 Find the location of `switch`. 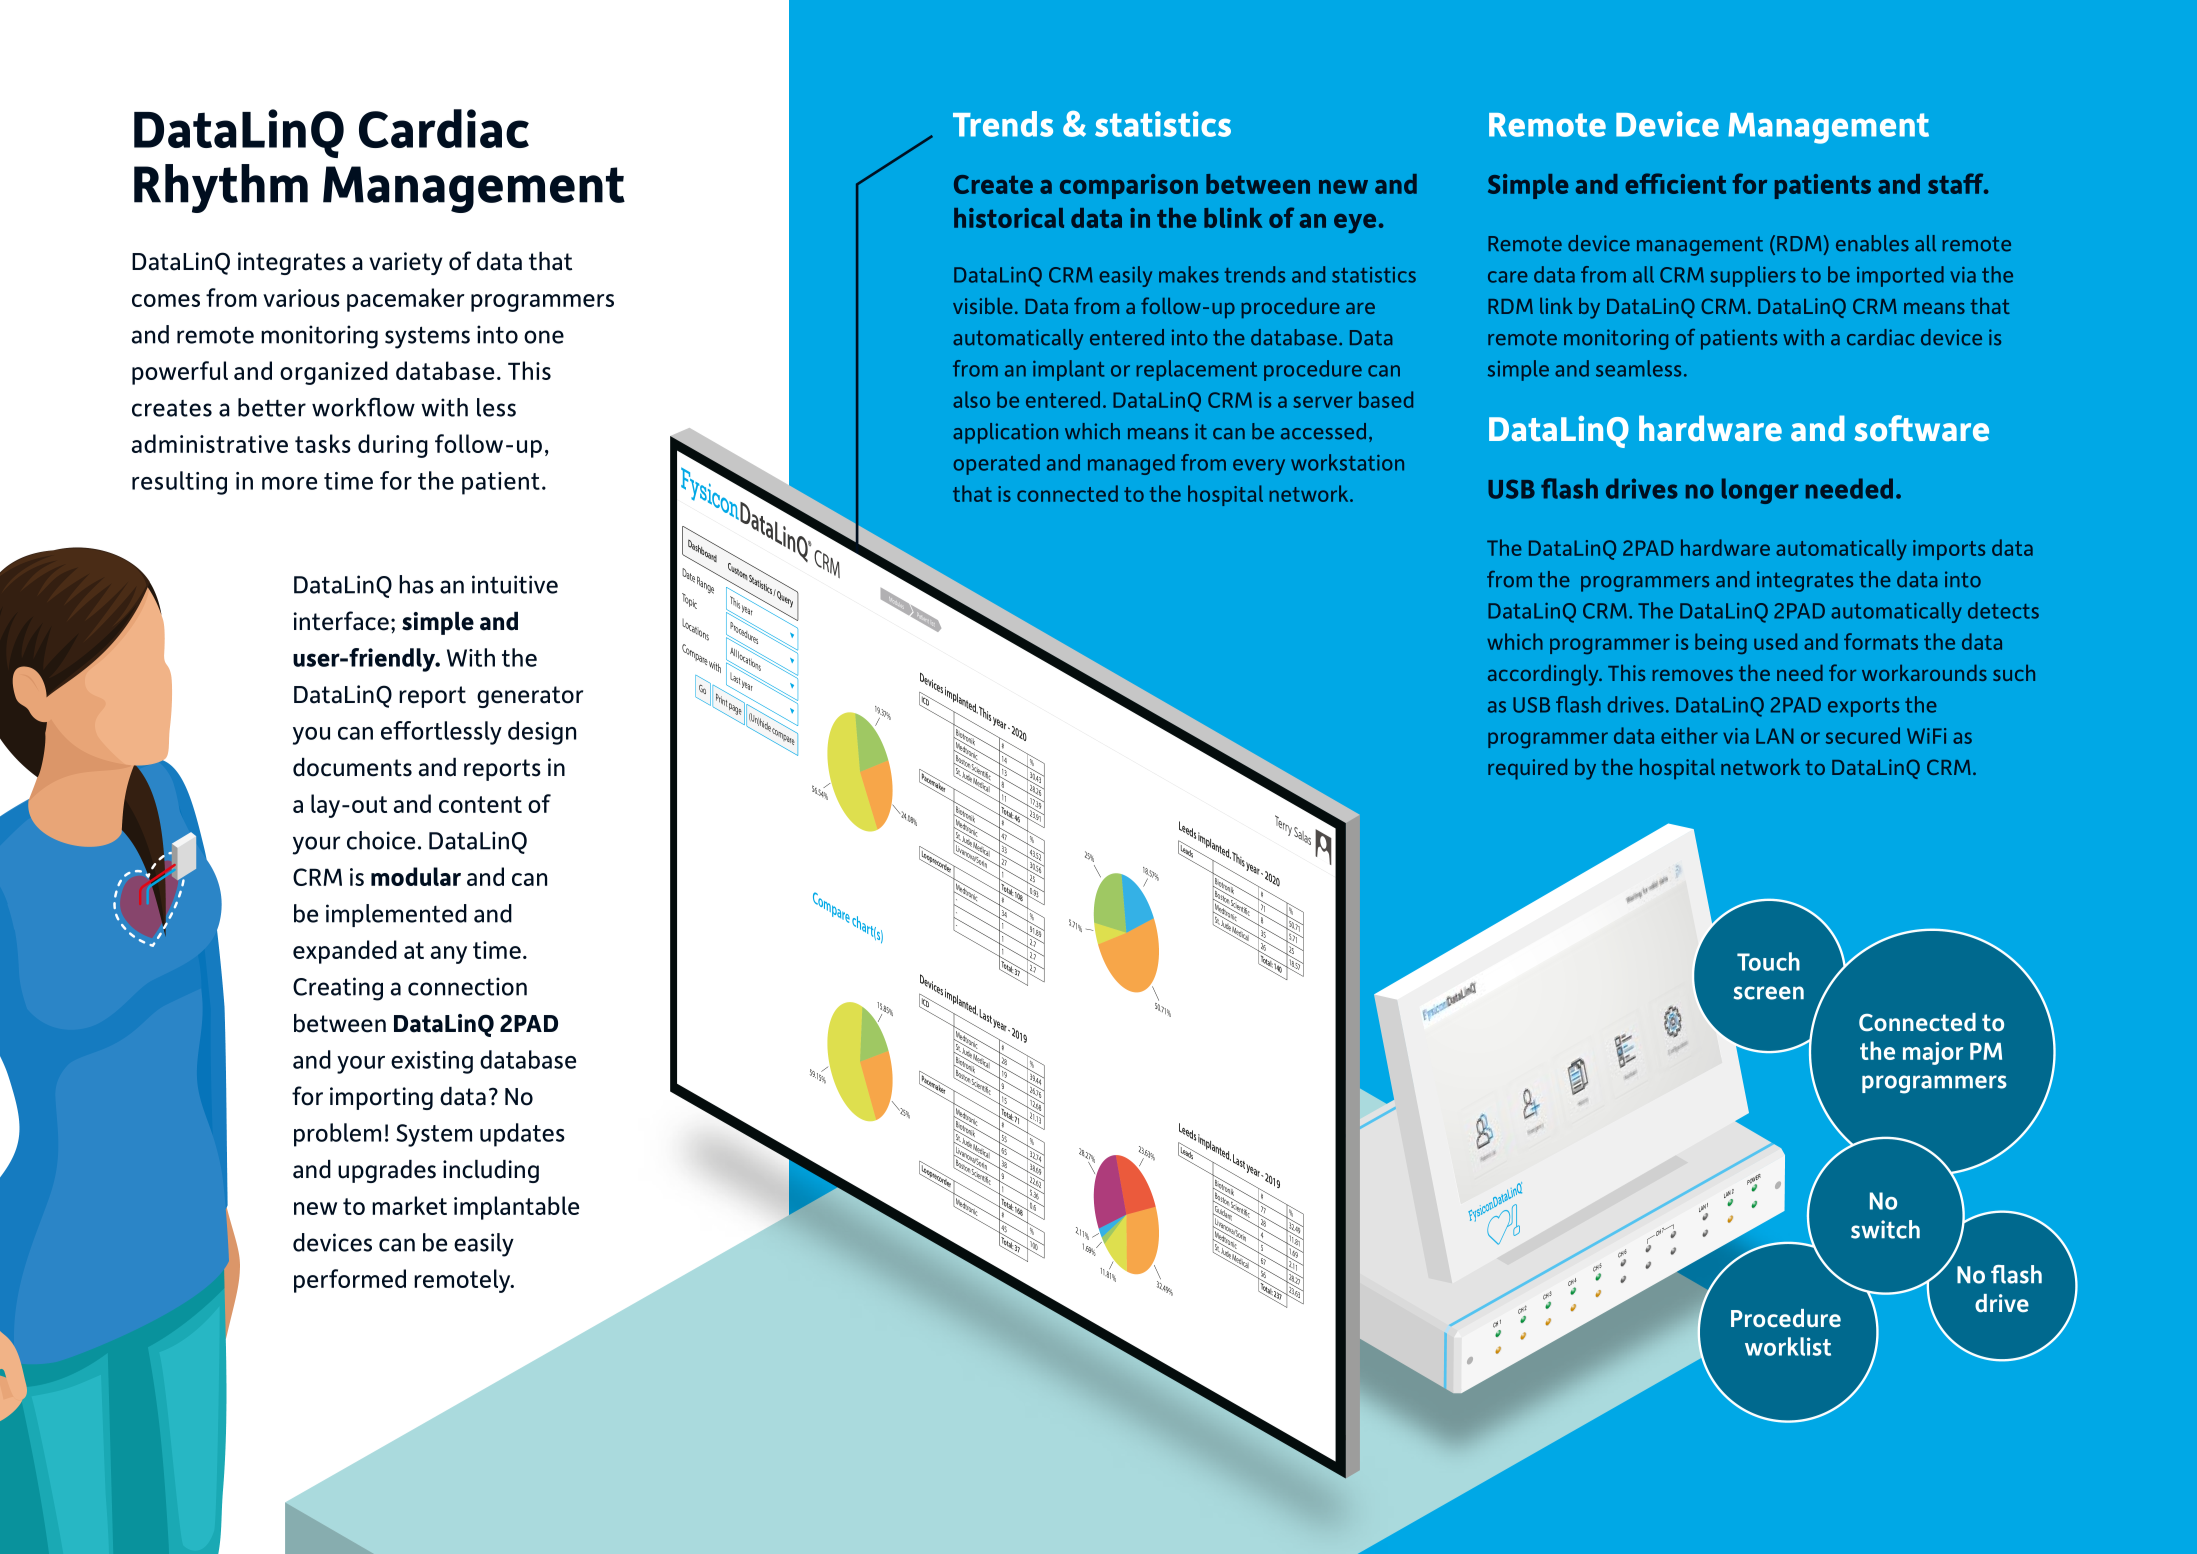

switch is located at coordinates (1885, 1229).
